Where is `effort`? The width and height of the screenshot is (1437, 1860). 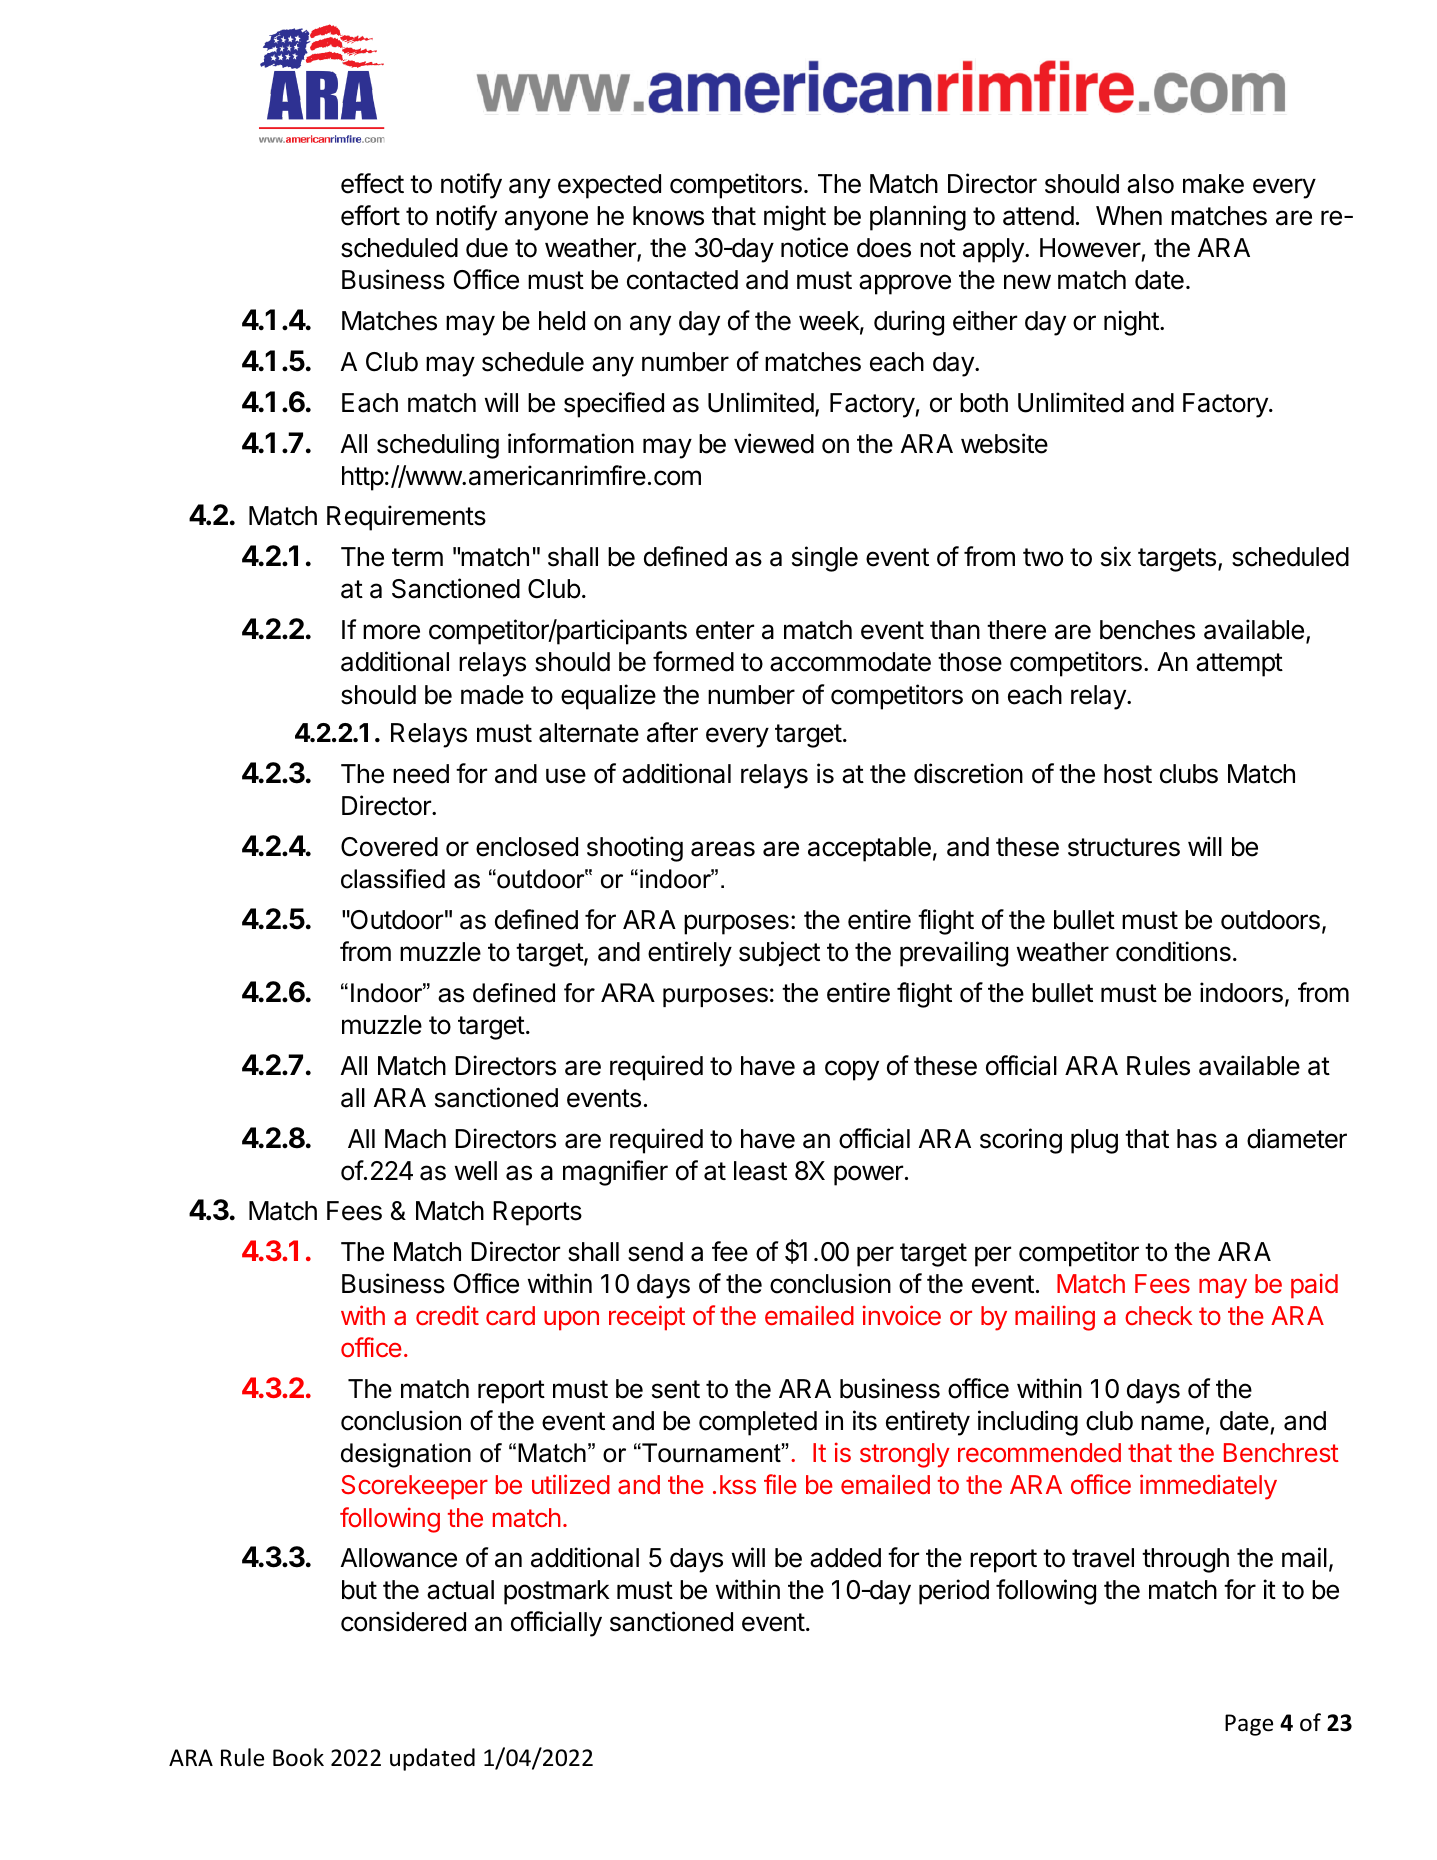 effort is located at coordinates (370, 215).
